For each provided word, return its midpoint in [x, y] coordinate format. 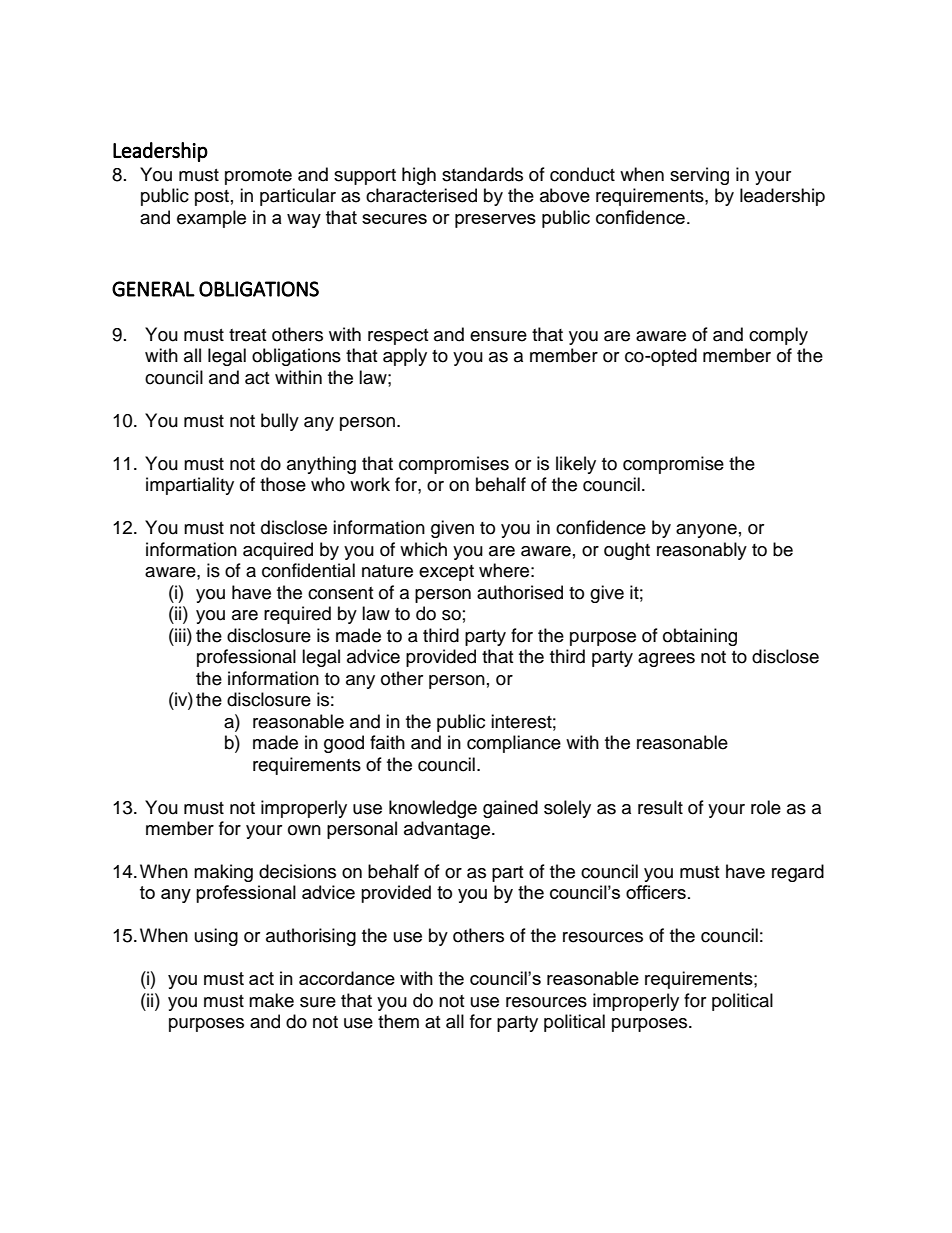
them [398, 1021]
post [212, 198]
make [271, 1000]
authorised [520, 592]
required [297, 615]
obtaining [700, 637]
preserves [495, 221]
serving [699, 176]
